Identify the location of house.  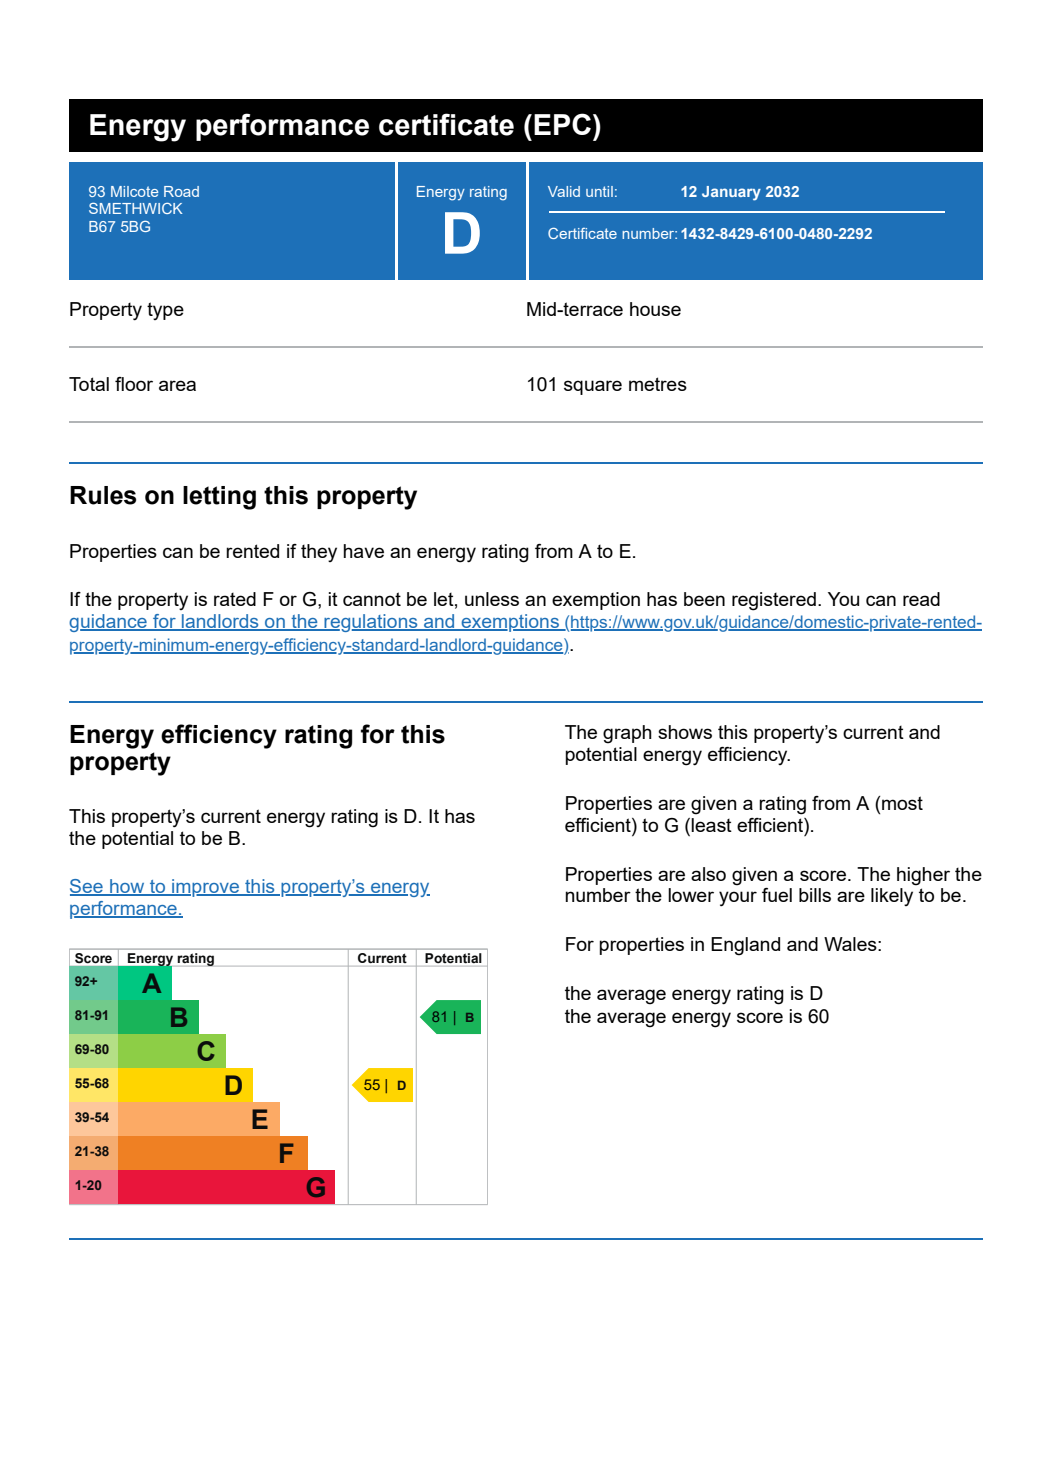
(655, 309).
